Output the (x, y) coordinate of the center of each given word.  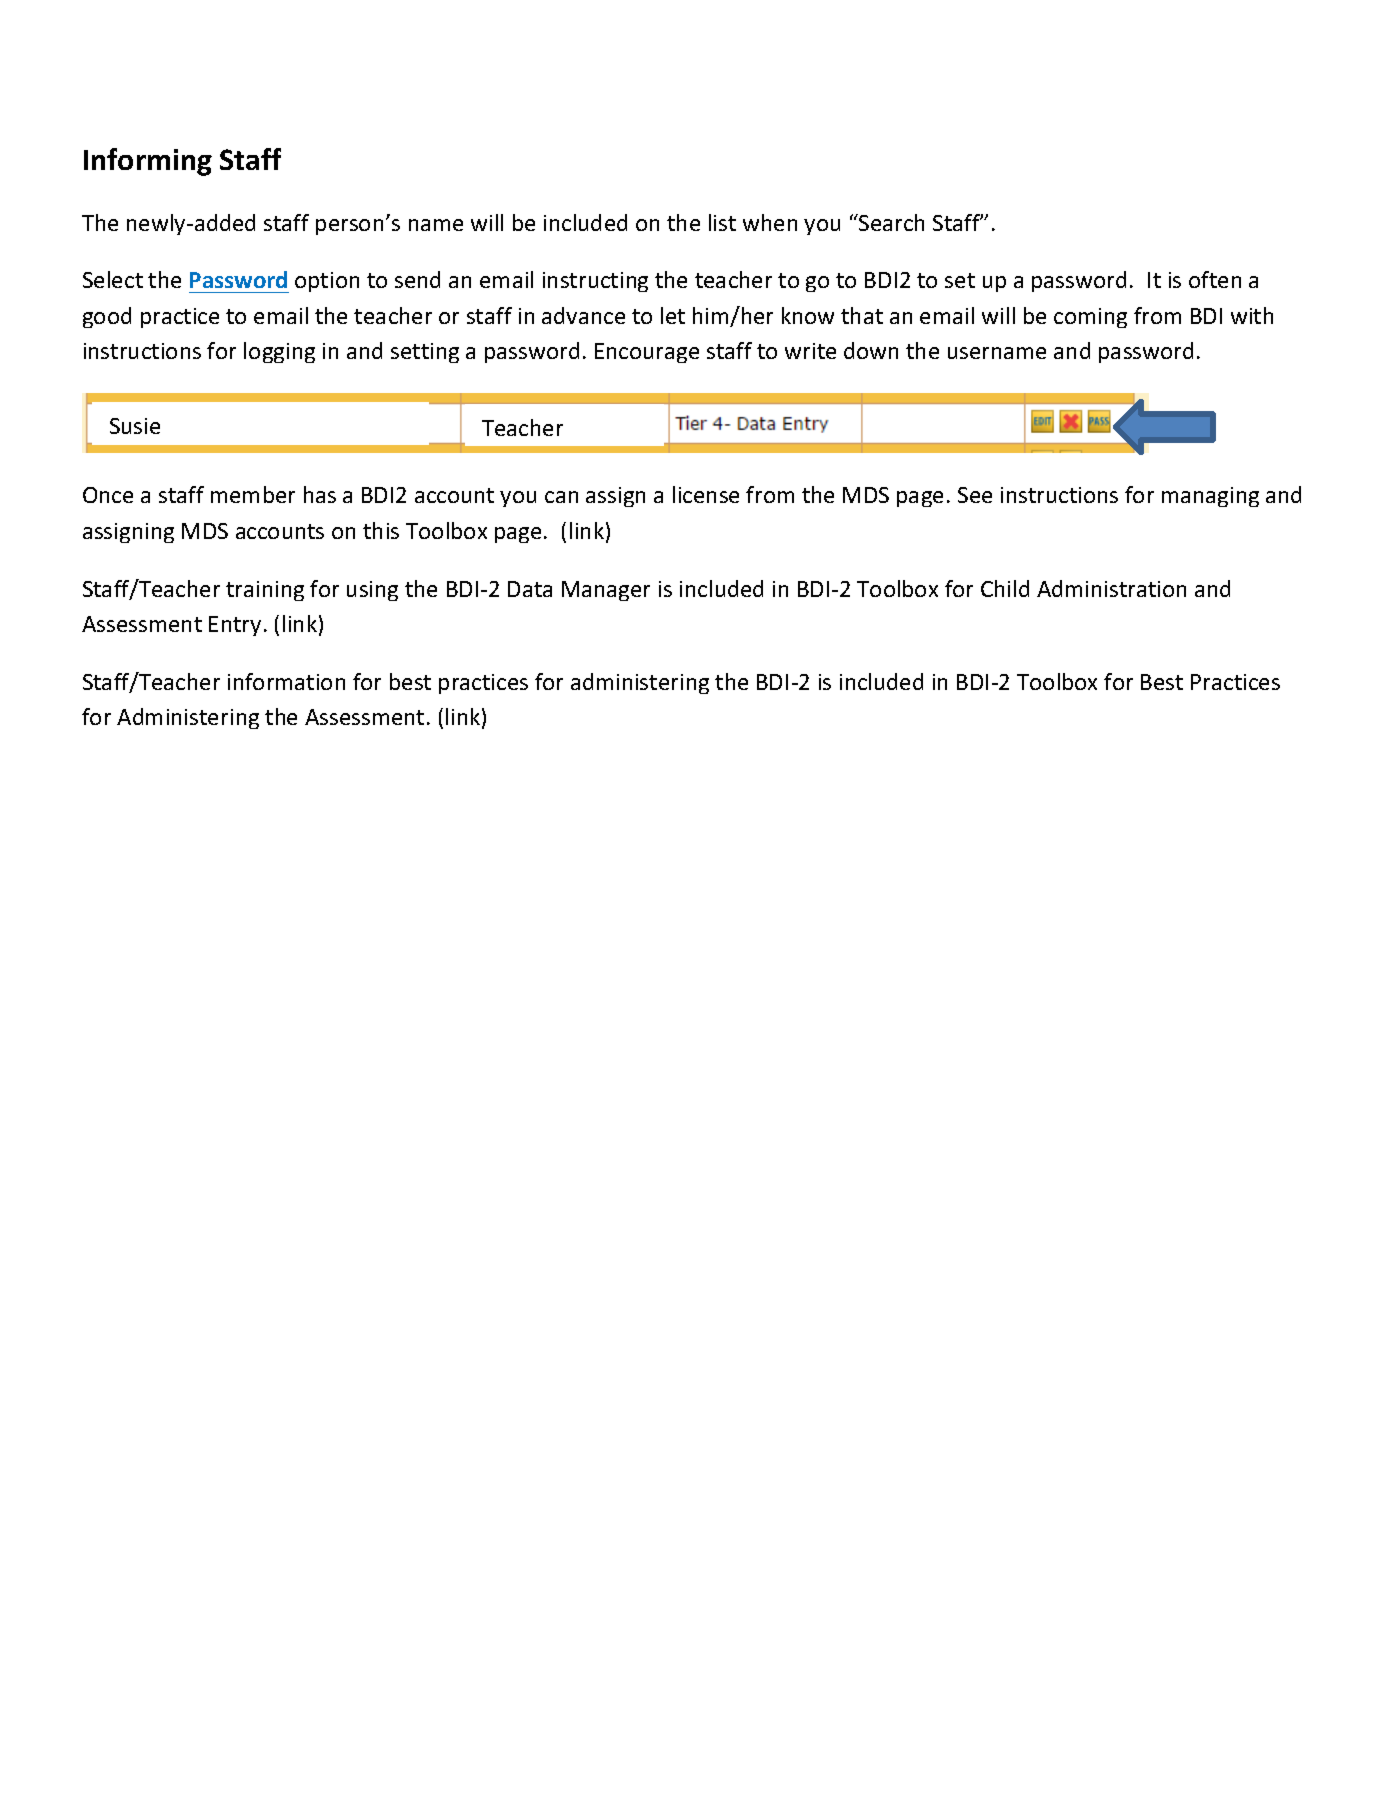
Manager (606, 591)
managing (1210, 497)
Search (890, 222)
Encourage (647, 353)
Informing (148, 162)
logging (279, 352)
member (253, 494)
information (286, 681)
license (706, 494)
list (722, 222)
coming (1090, 318)
